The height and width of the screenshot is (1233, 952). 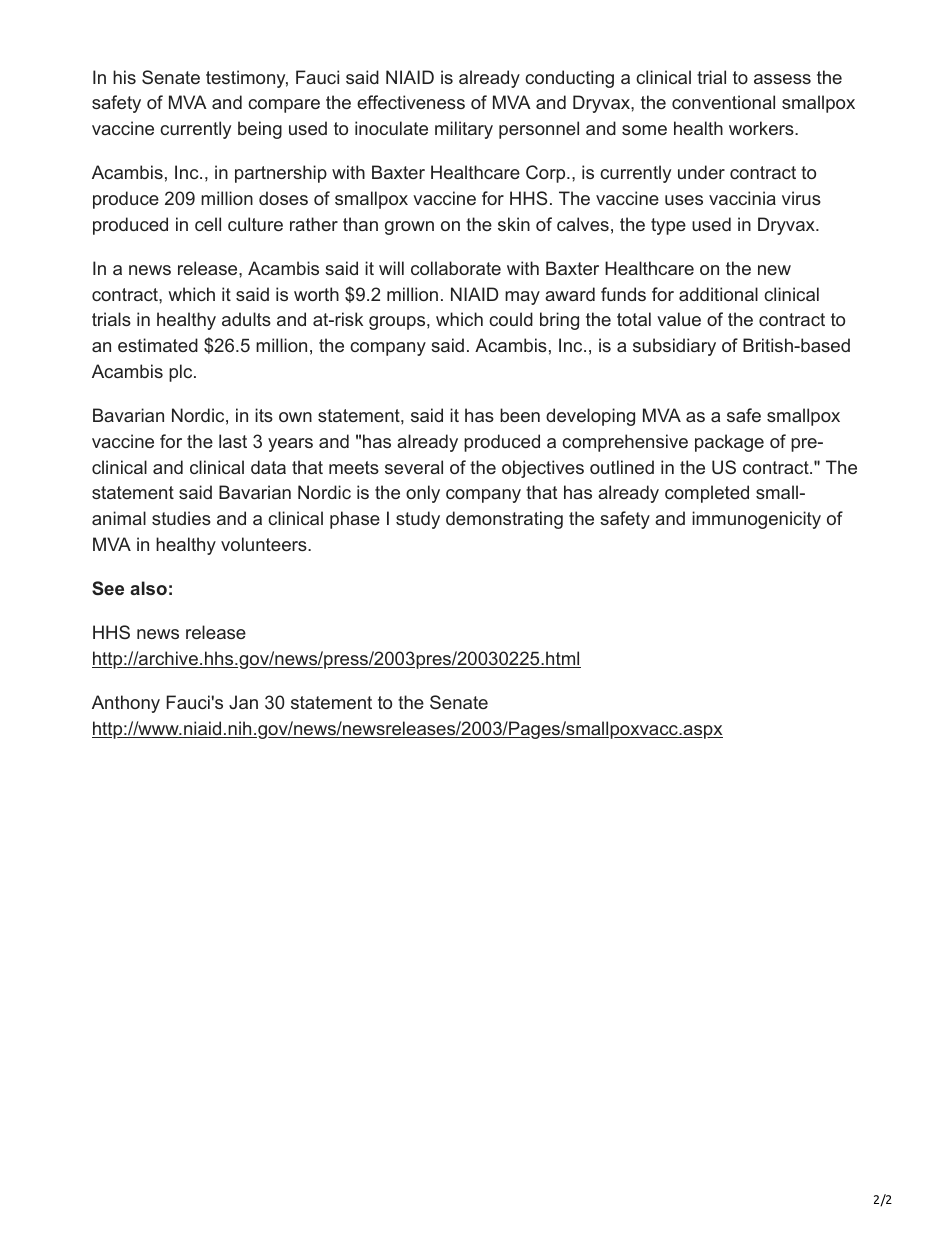 I want to click on completed, so click(x=707, y=494).
